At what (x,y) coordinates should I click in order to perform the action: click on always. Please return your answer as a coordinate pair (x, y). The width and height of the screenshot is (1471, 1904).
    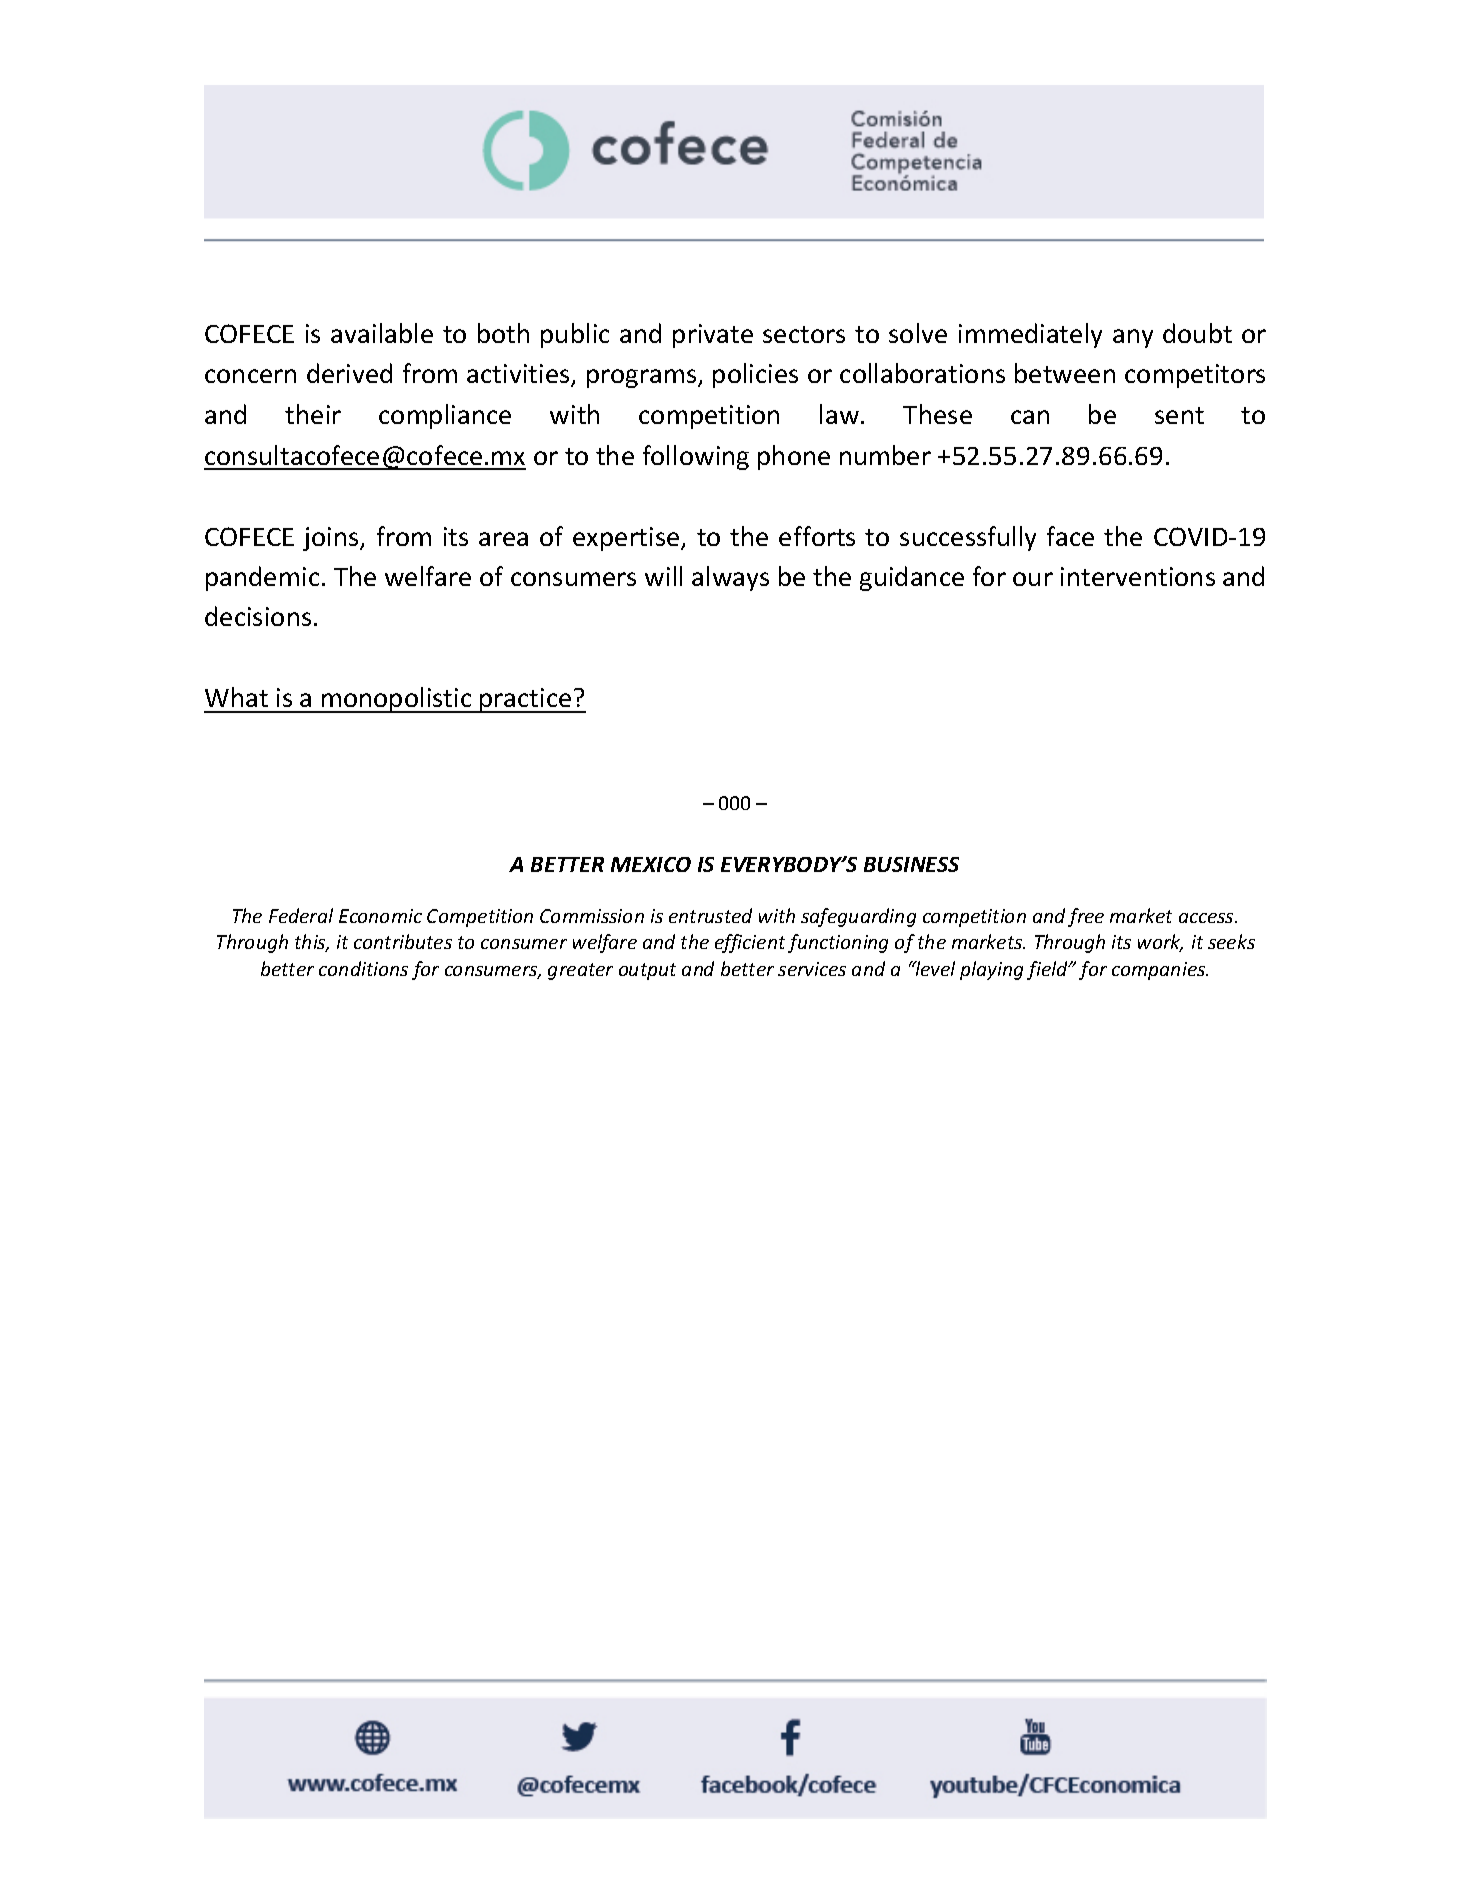
    Looking at the image, I should click on (730, 578).
